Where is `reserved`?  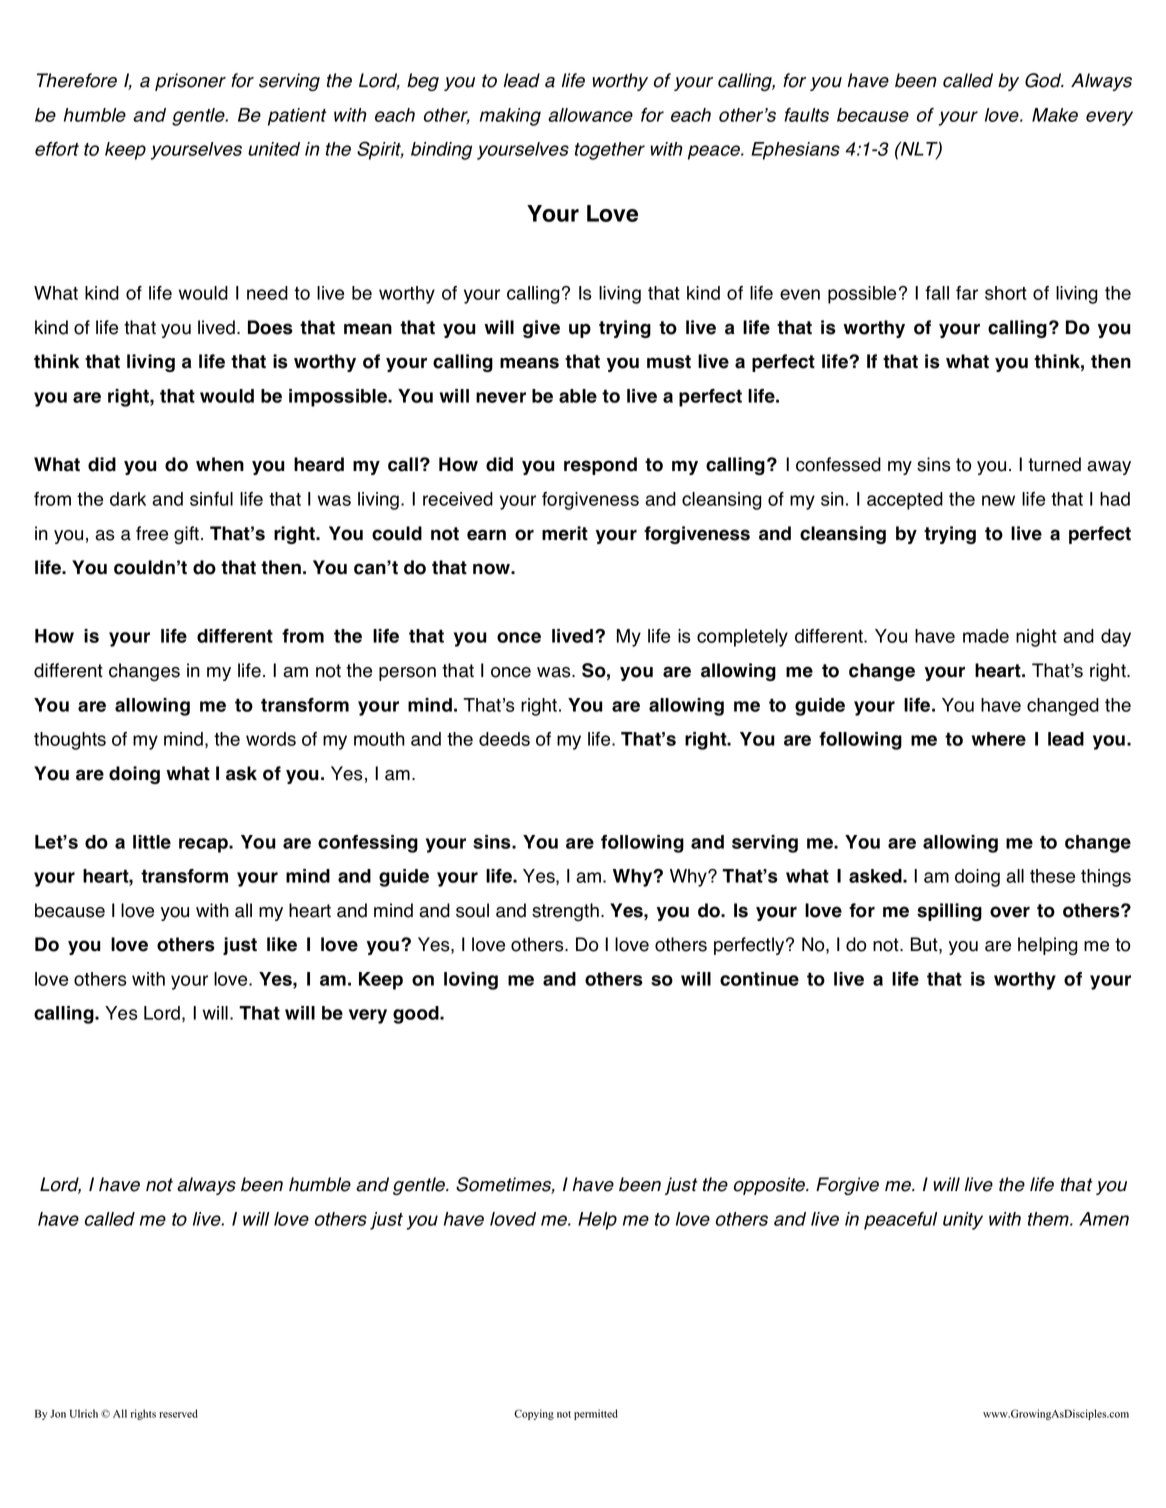 reserved is located at coordinates (178, 1413).
